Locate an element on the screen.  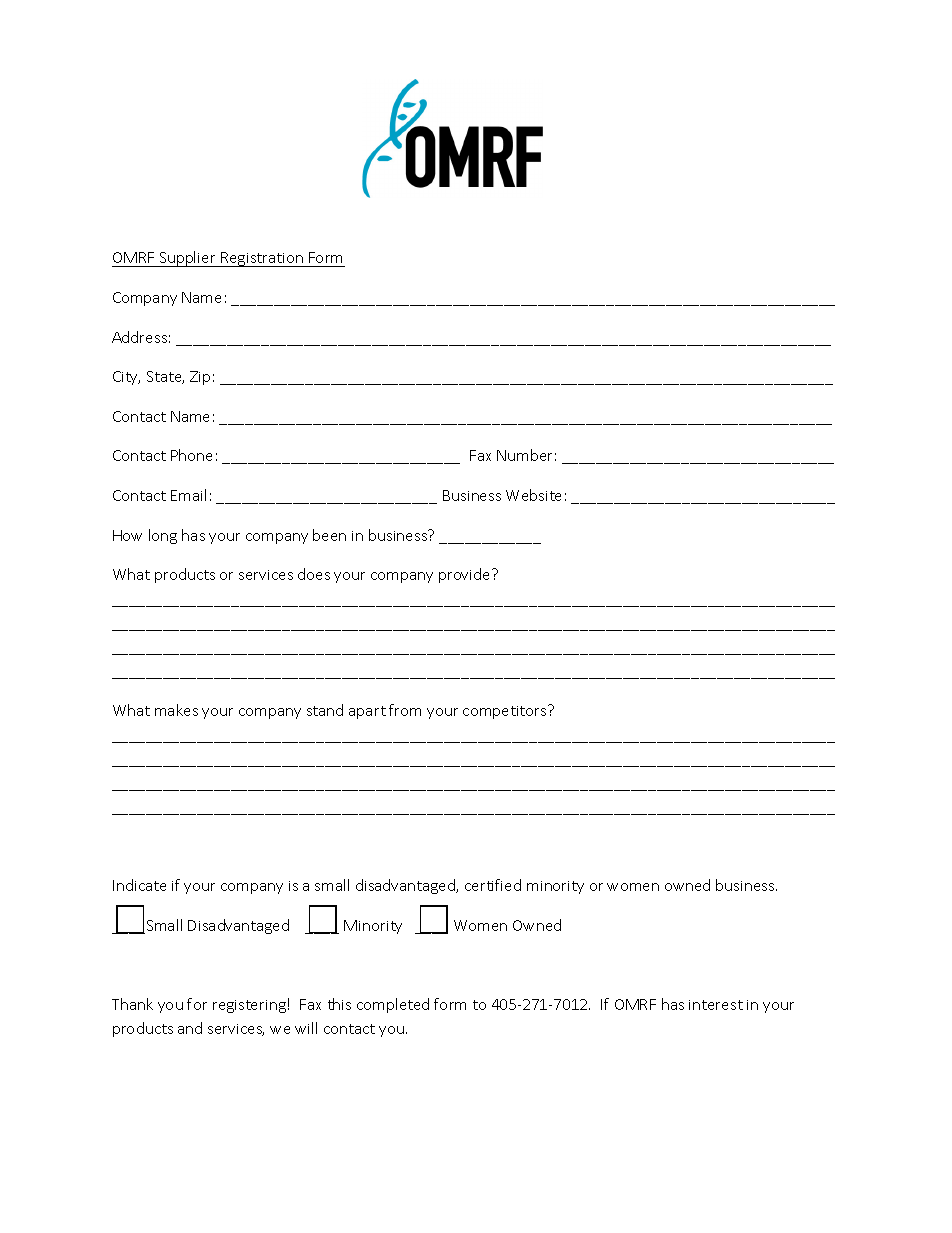
been is located at coordinates (329, 535).
